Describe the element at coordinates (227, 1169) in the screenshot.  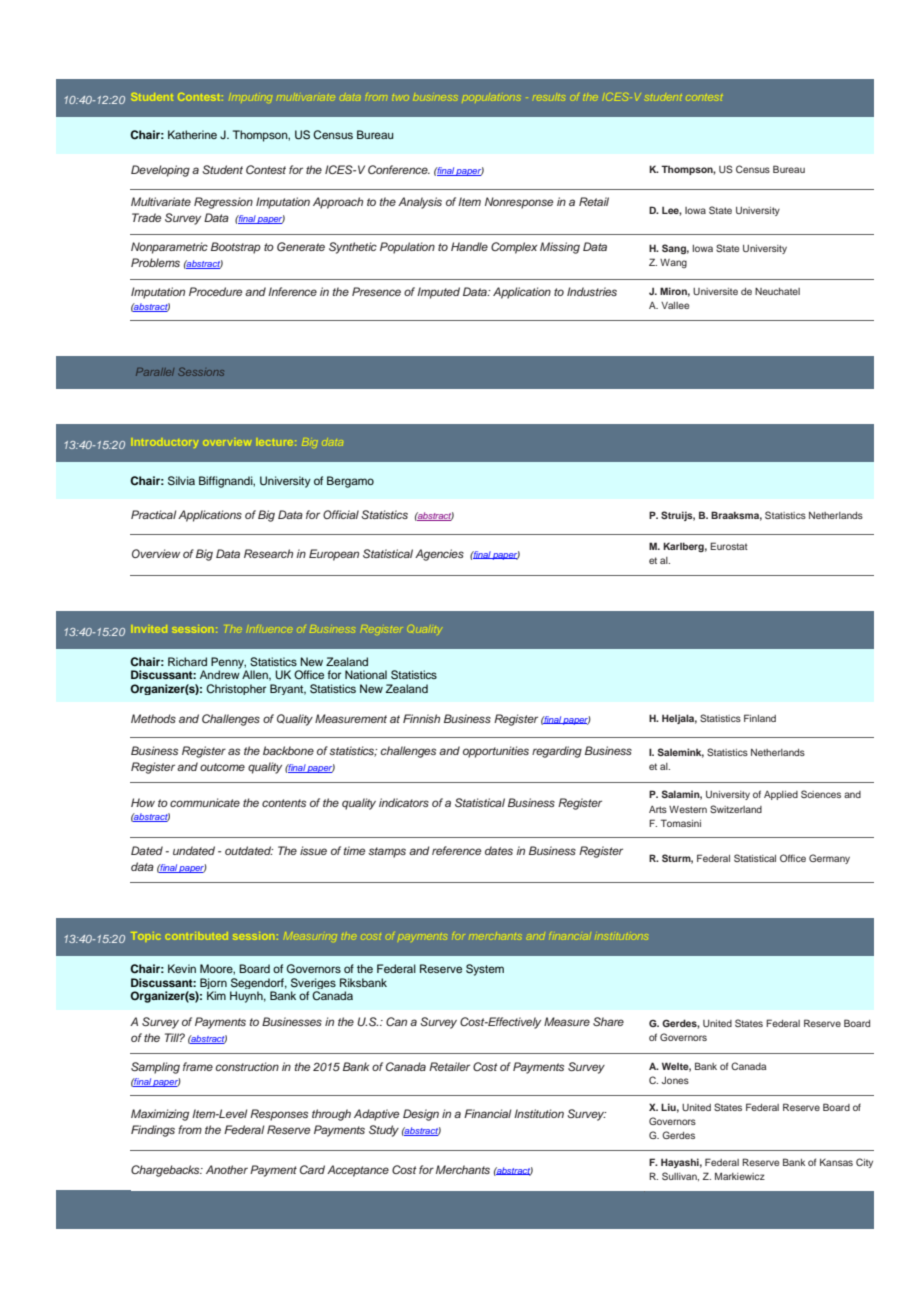
I see `Another` at that location.
